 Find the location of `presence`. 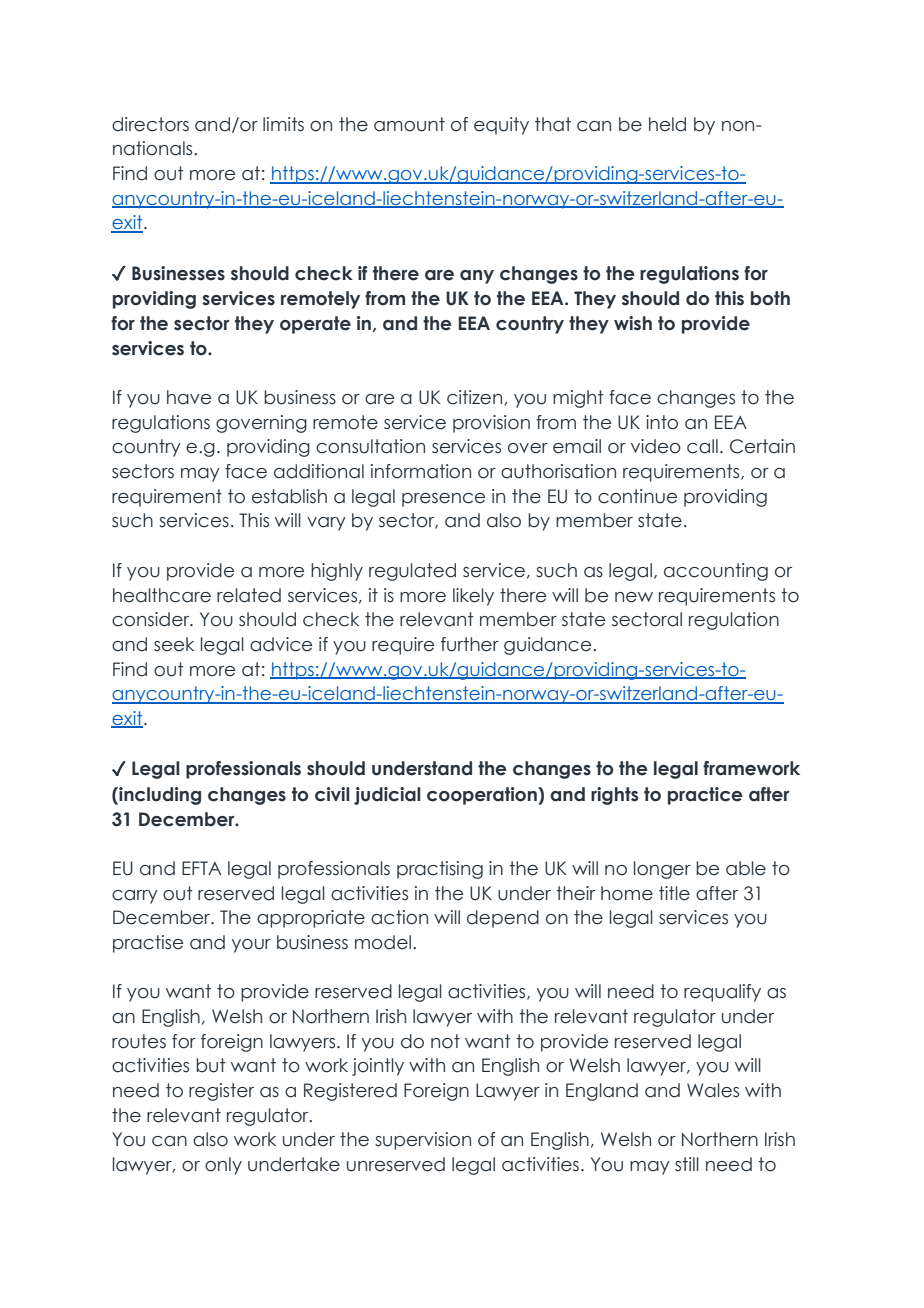

presence is located at coordinates (443, 500).
